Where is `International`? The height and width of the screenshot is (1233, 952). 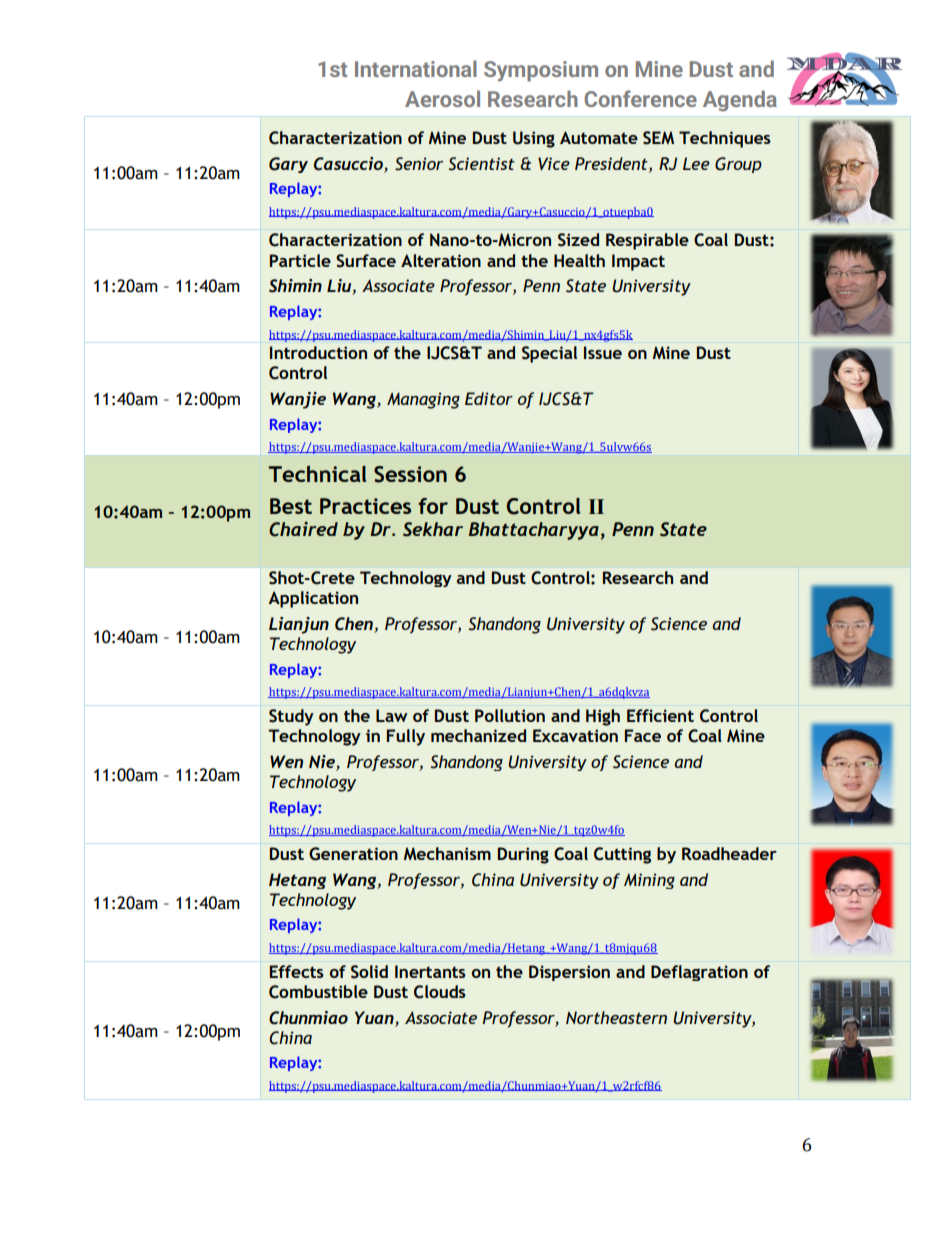
International is located at coordinates (416, 68).
